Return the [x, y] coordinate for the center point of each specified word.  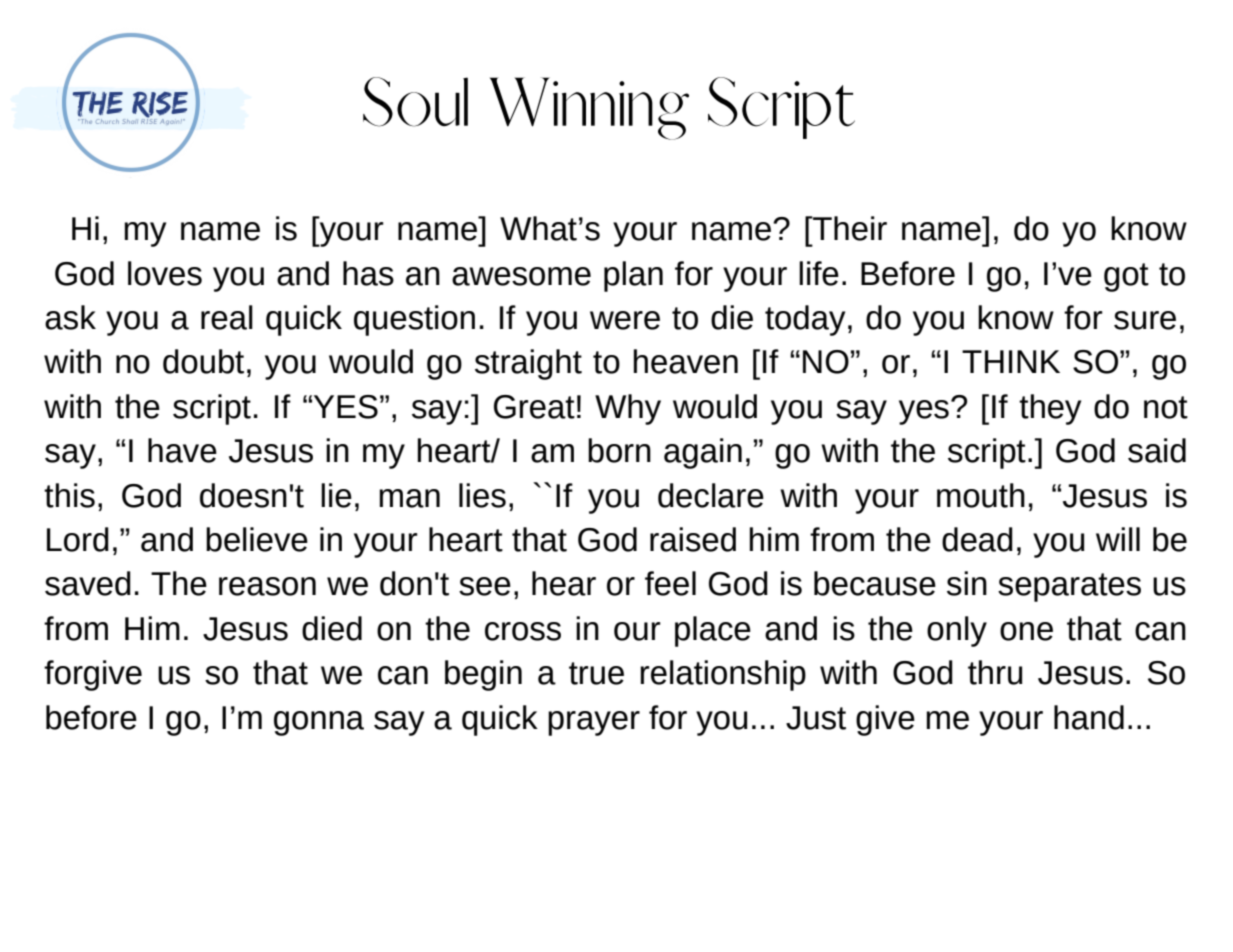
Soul [415, 102]
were [625, 320]
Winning [589, 108]
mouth [981, 495]
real [227, 317]
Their [849, 228]
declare [711, 495]
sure [1145, 320]
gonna [319, 723]
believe [257, 539]
